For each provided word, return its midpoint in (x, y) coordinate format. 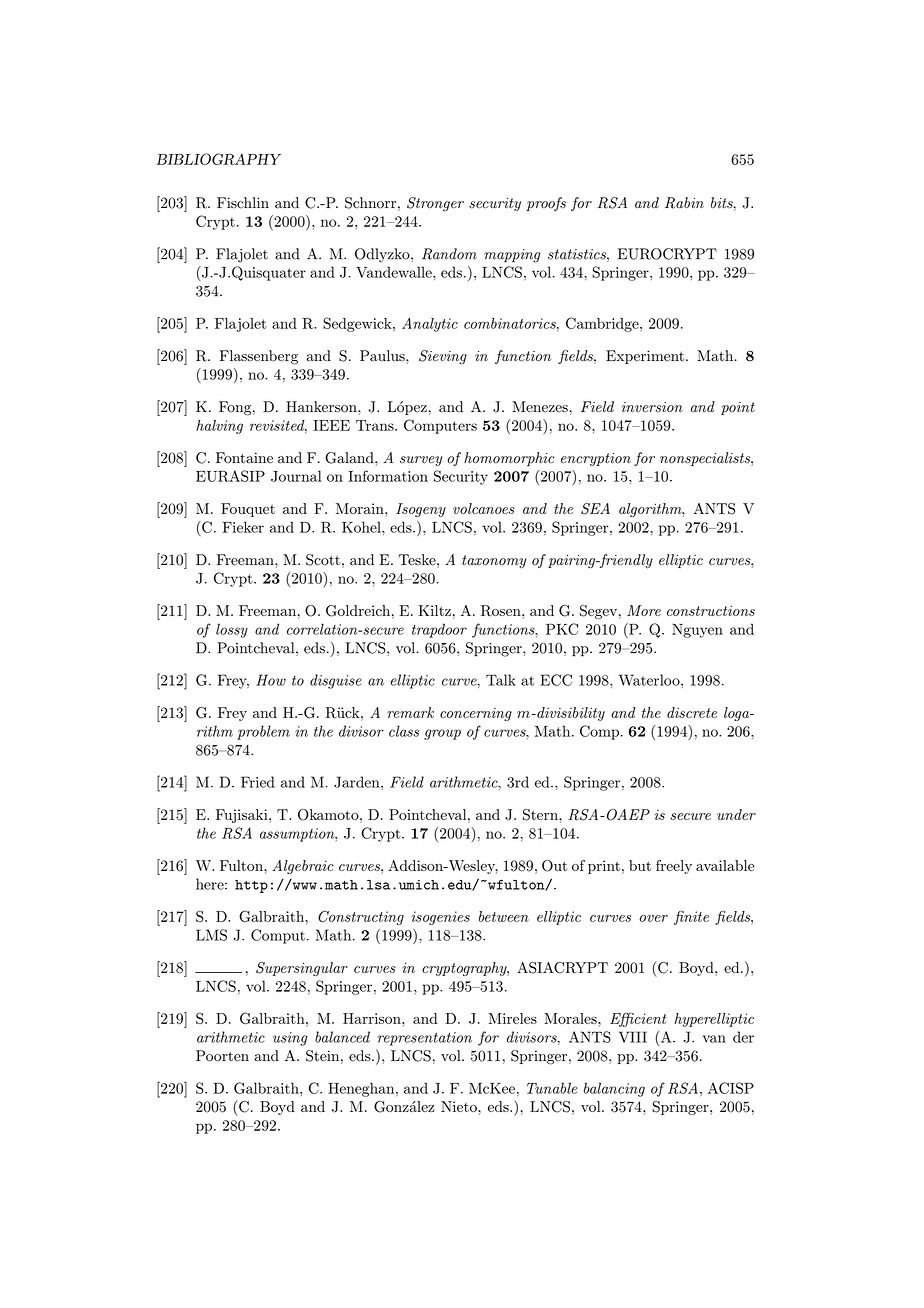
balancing (614, 1089)
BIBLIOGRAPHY (219, 159)
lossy (232, 630)
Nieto (460, 1106)
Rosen (502, 611)
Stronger (435, 204)
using (290, 1039)
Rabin (684, 203)
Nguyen (697, 631)
